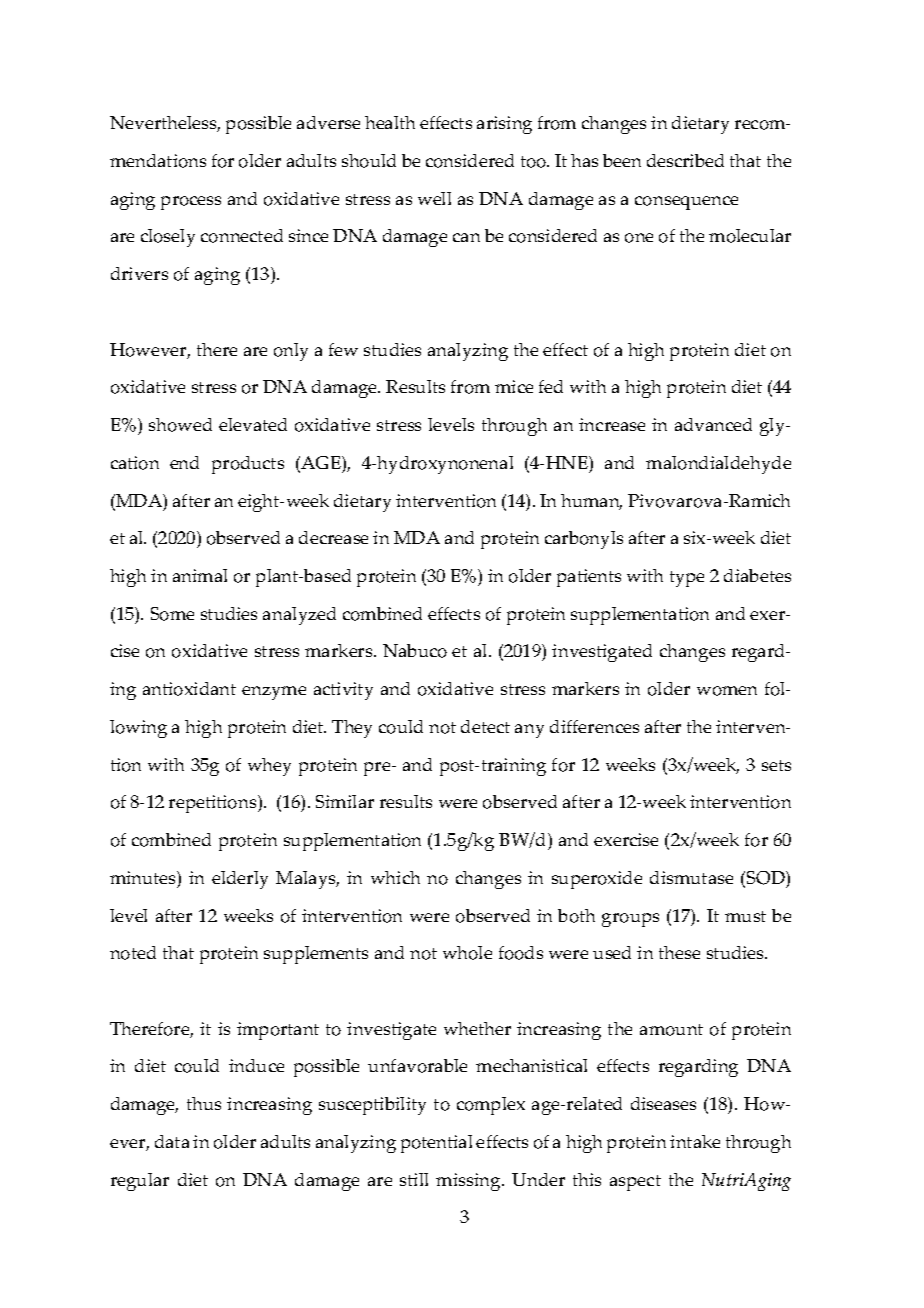 The height and width of the document is (1308, 924). I want to click on detect, so click(485, 726).
